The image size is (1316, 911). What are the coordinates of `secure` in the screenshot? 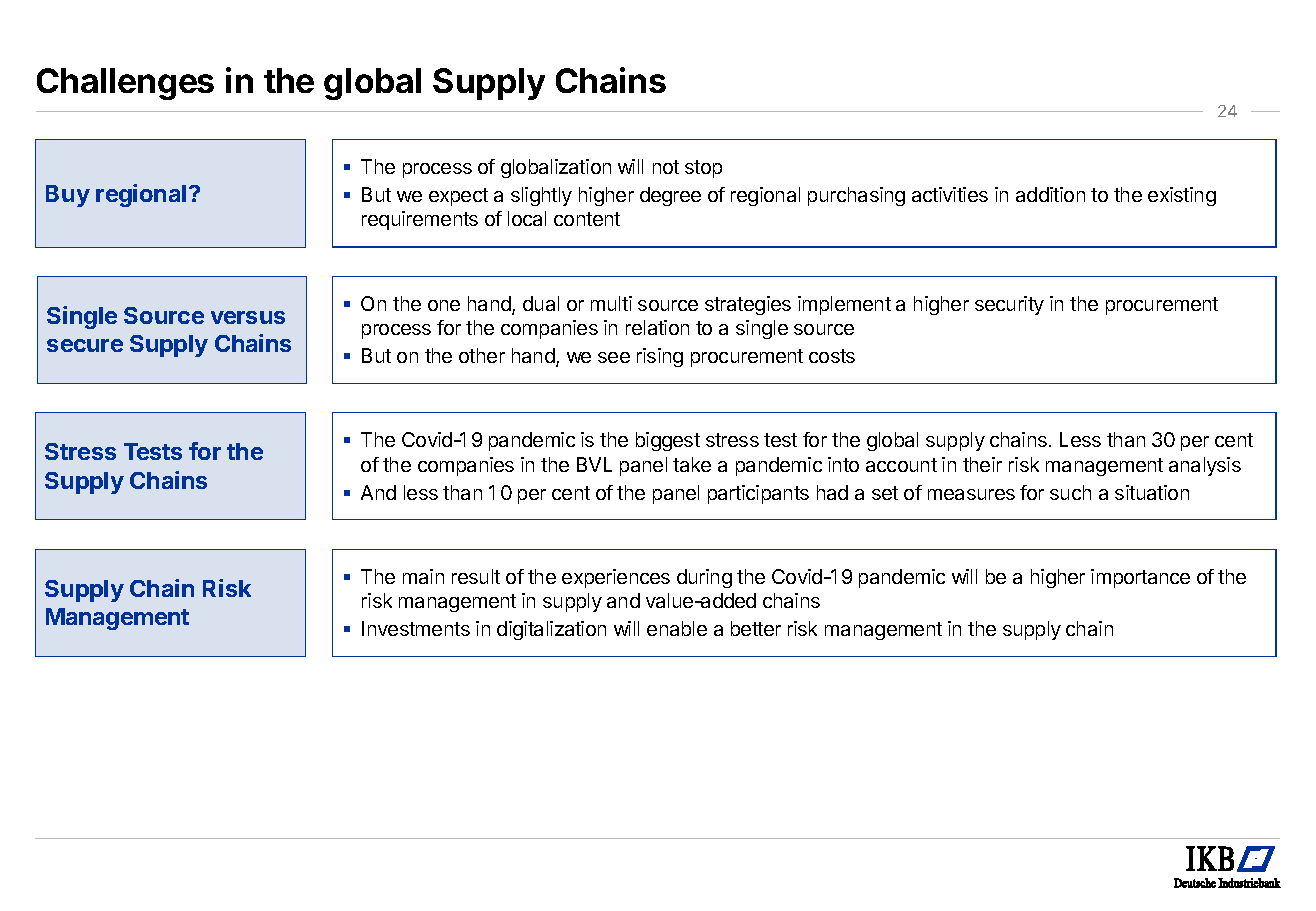 It's located at (85, 345).
